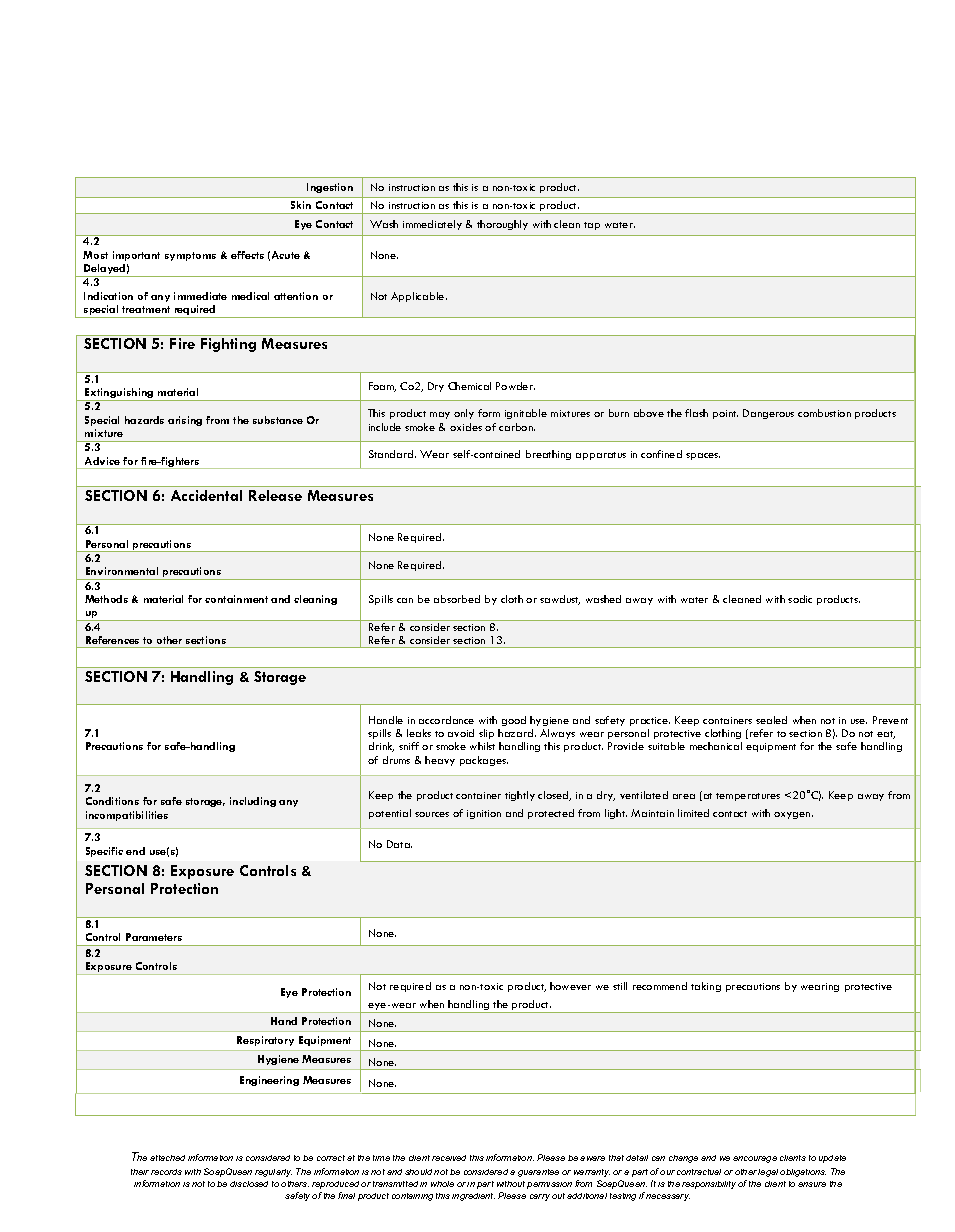 The width and height of the screenshot is (955, 1232). I want to click on tap, so click(592, 226).
